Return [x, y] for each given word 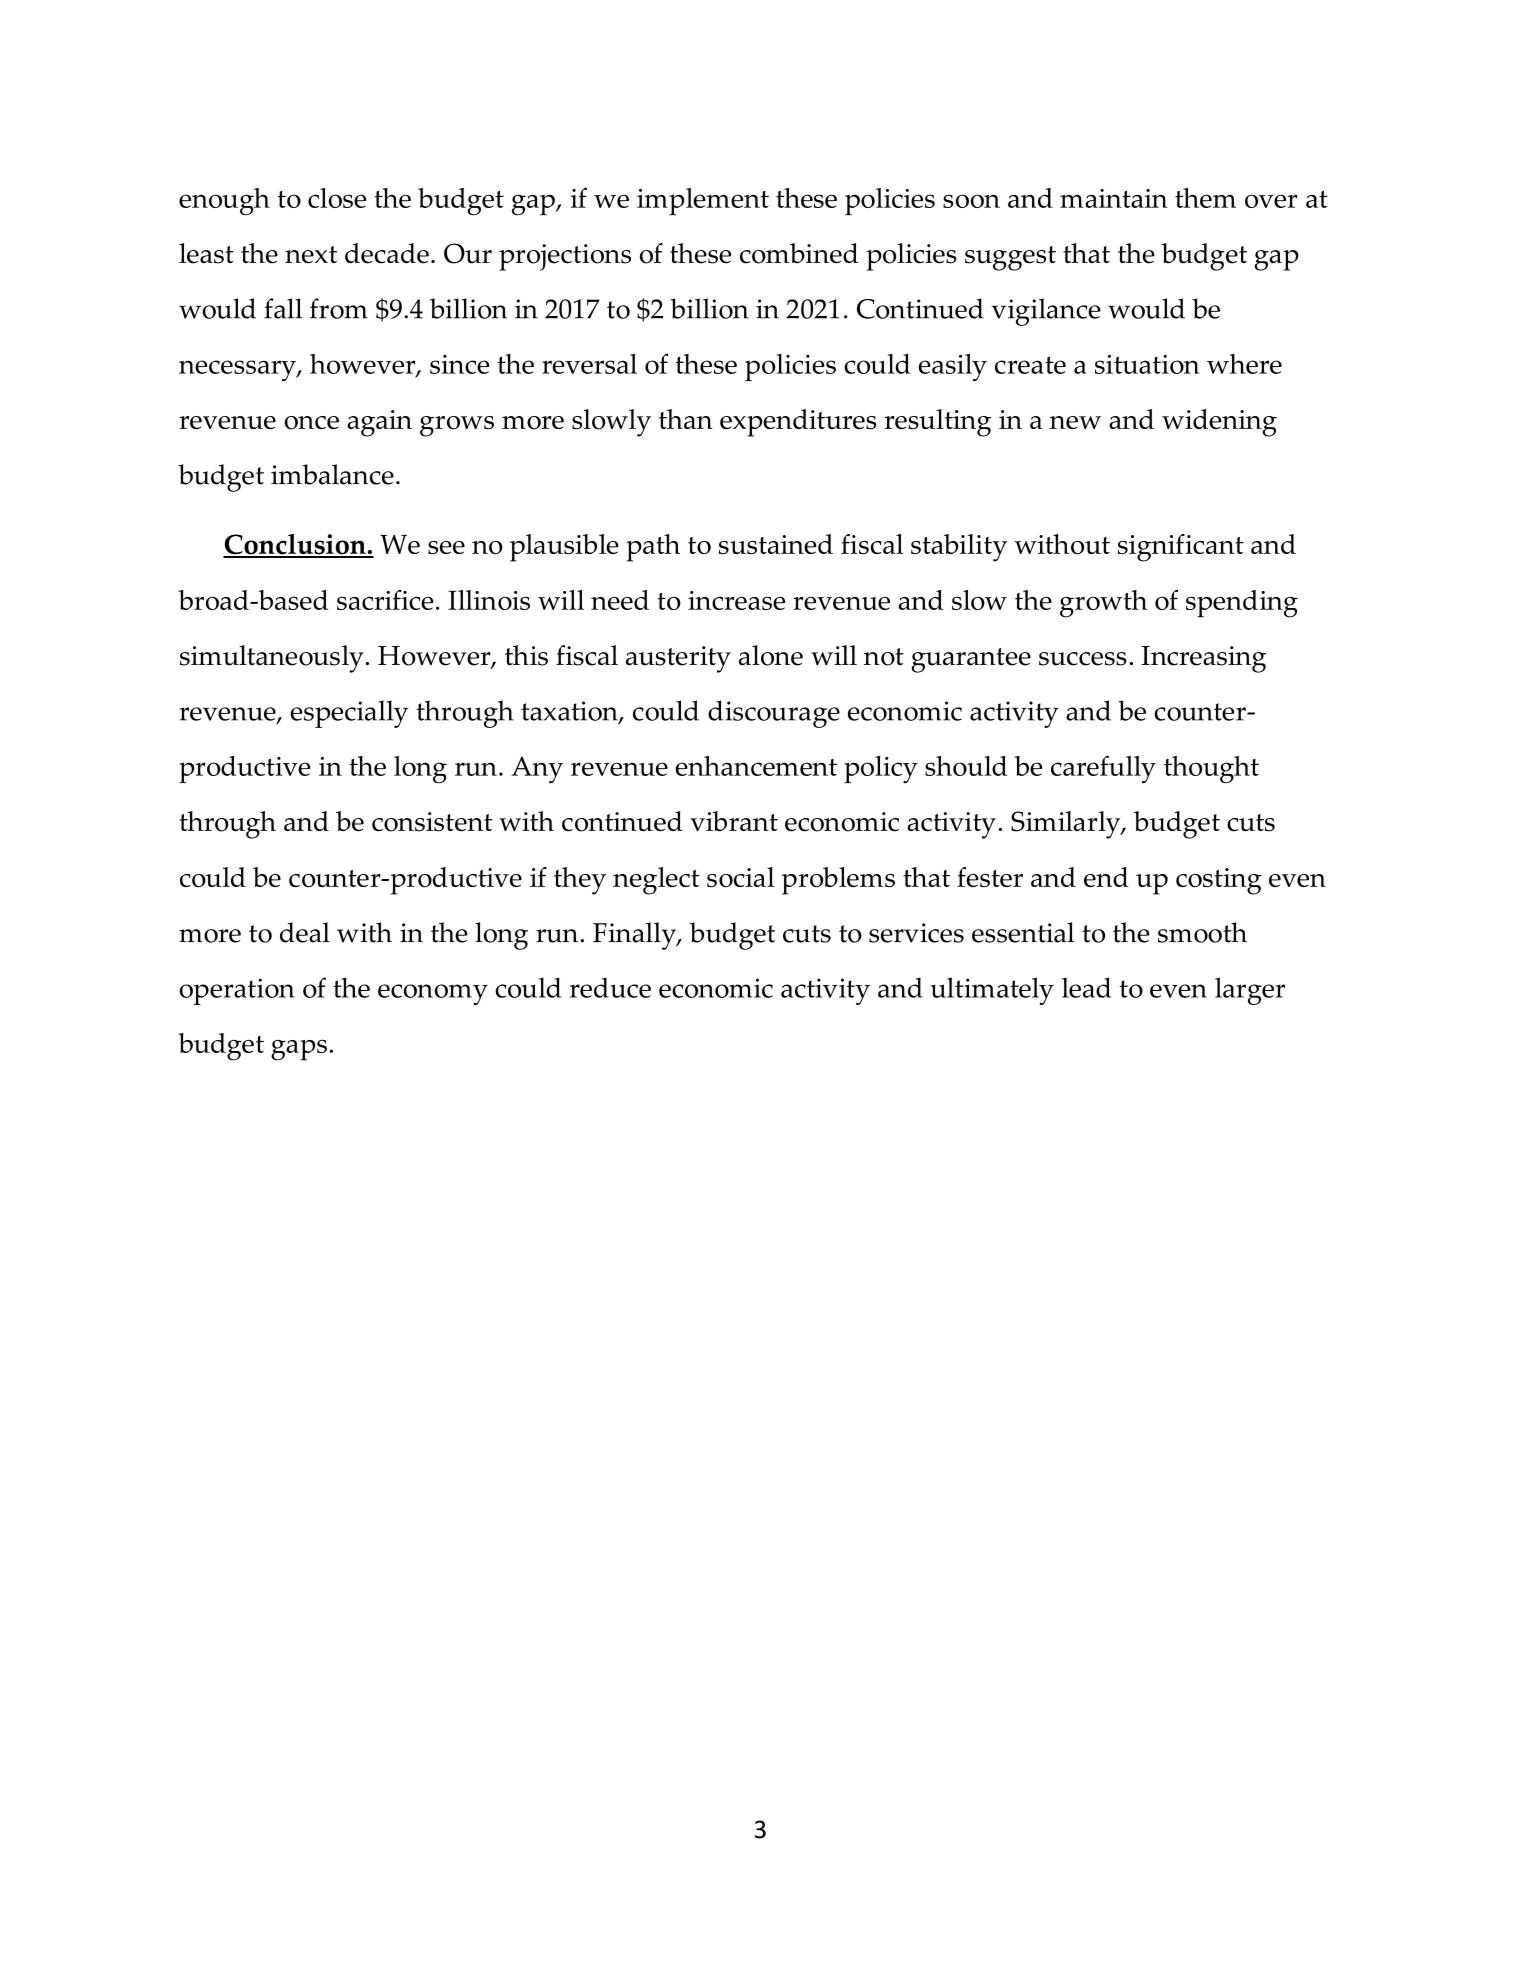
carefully [1103, 769]
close [337, 198]
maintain [1114, 198]
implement [703, 202]
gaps [299, 1050]
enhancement [756, 766]
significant [1181, 548]
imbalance [332, 474]
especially [349, 714]
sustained [776, 544]
